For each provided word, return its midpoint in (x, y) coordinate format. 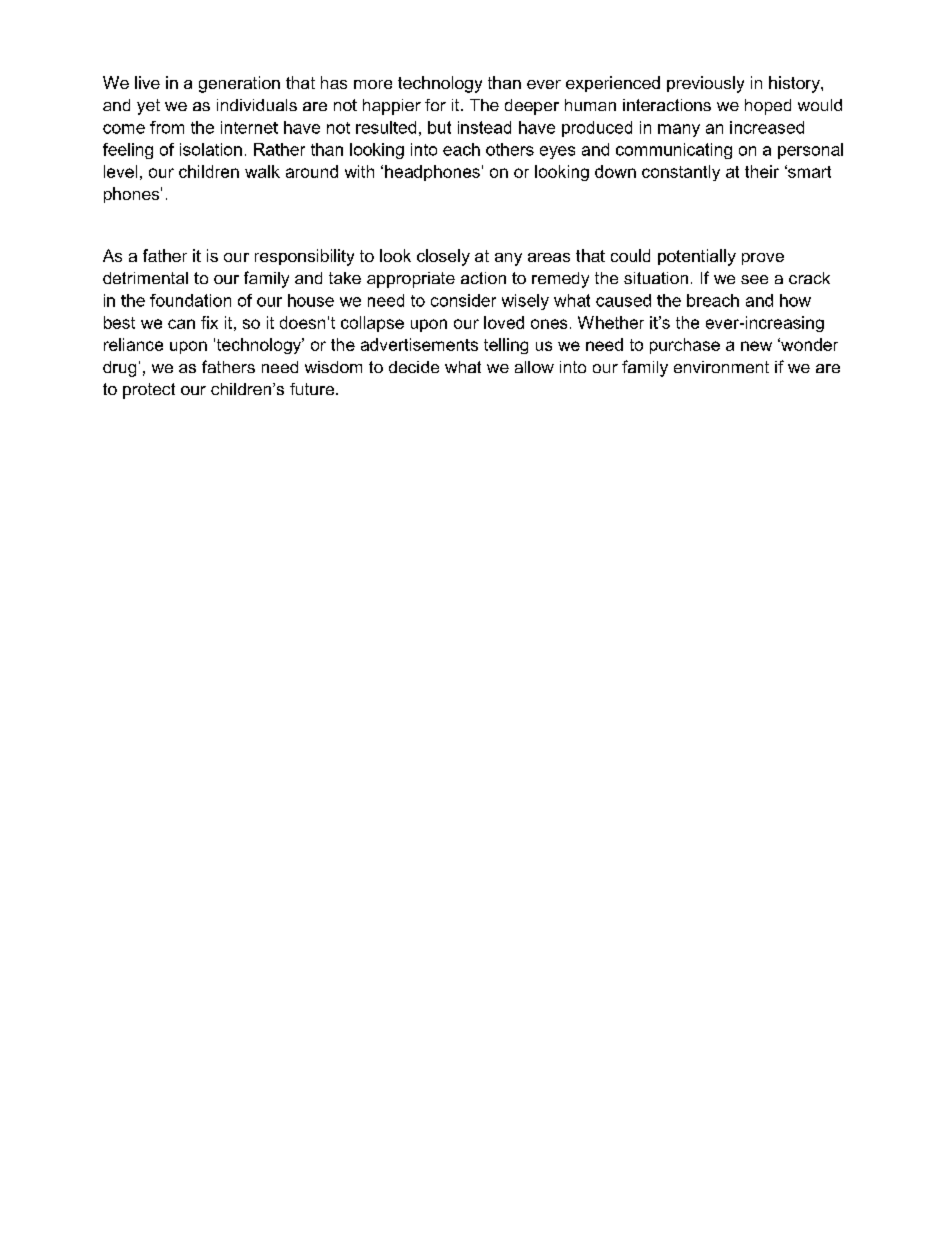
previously (705, 84)
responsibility (304, 257)
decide (414, 367)
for (435, 105)
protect (149, 391)
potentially (697, 257)
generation (239, 84)
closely (443, 257)
